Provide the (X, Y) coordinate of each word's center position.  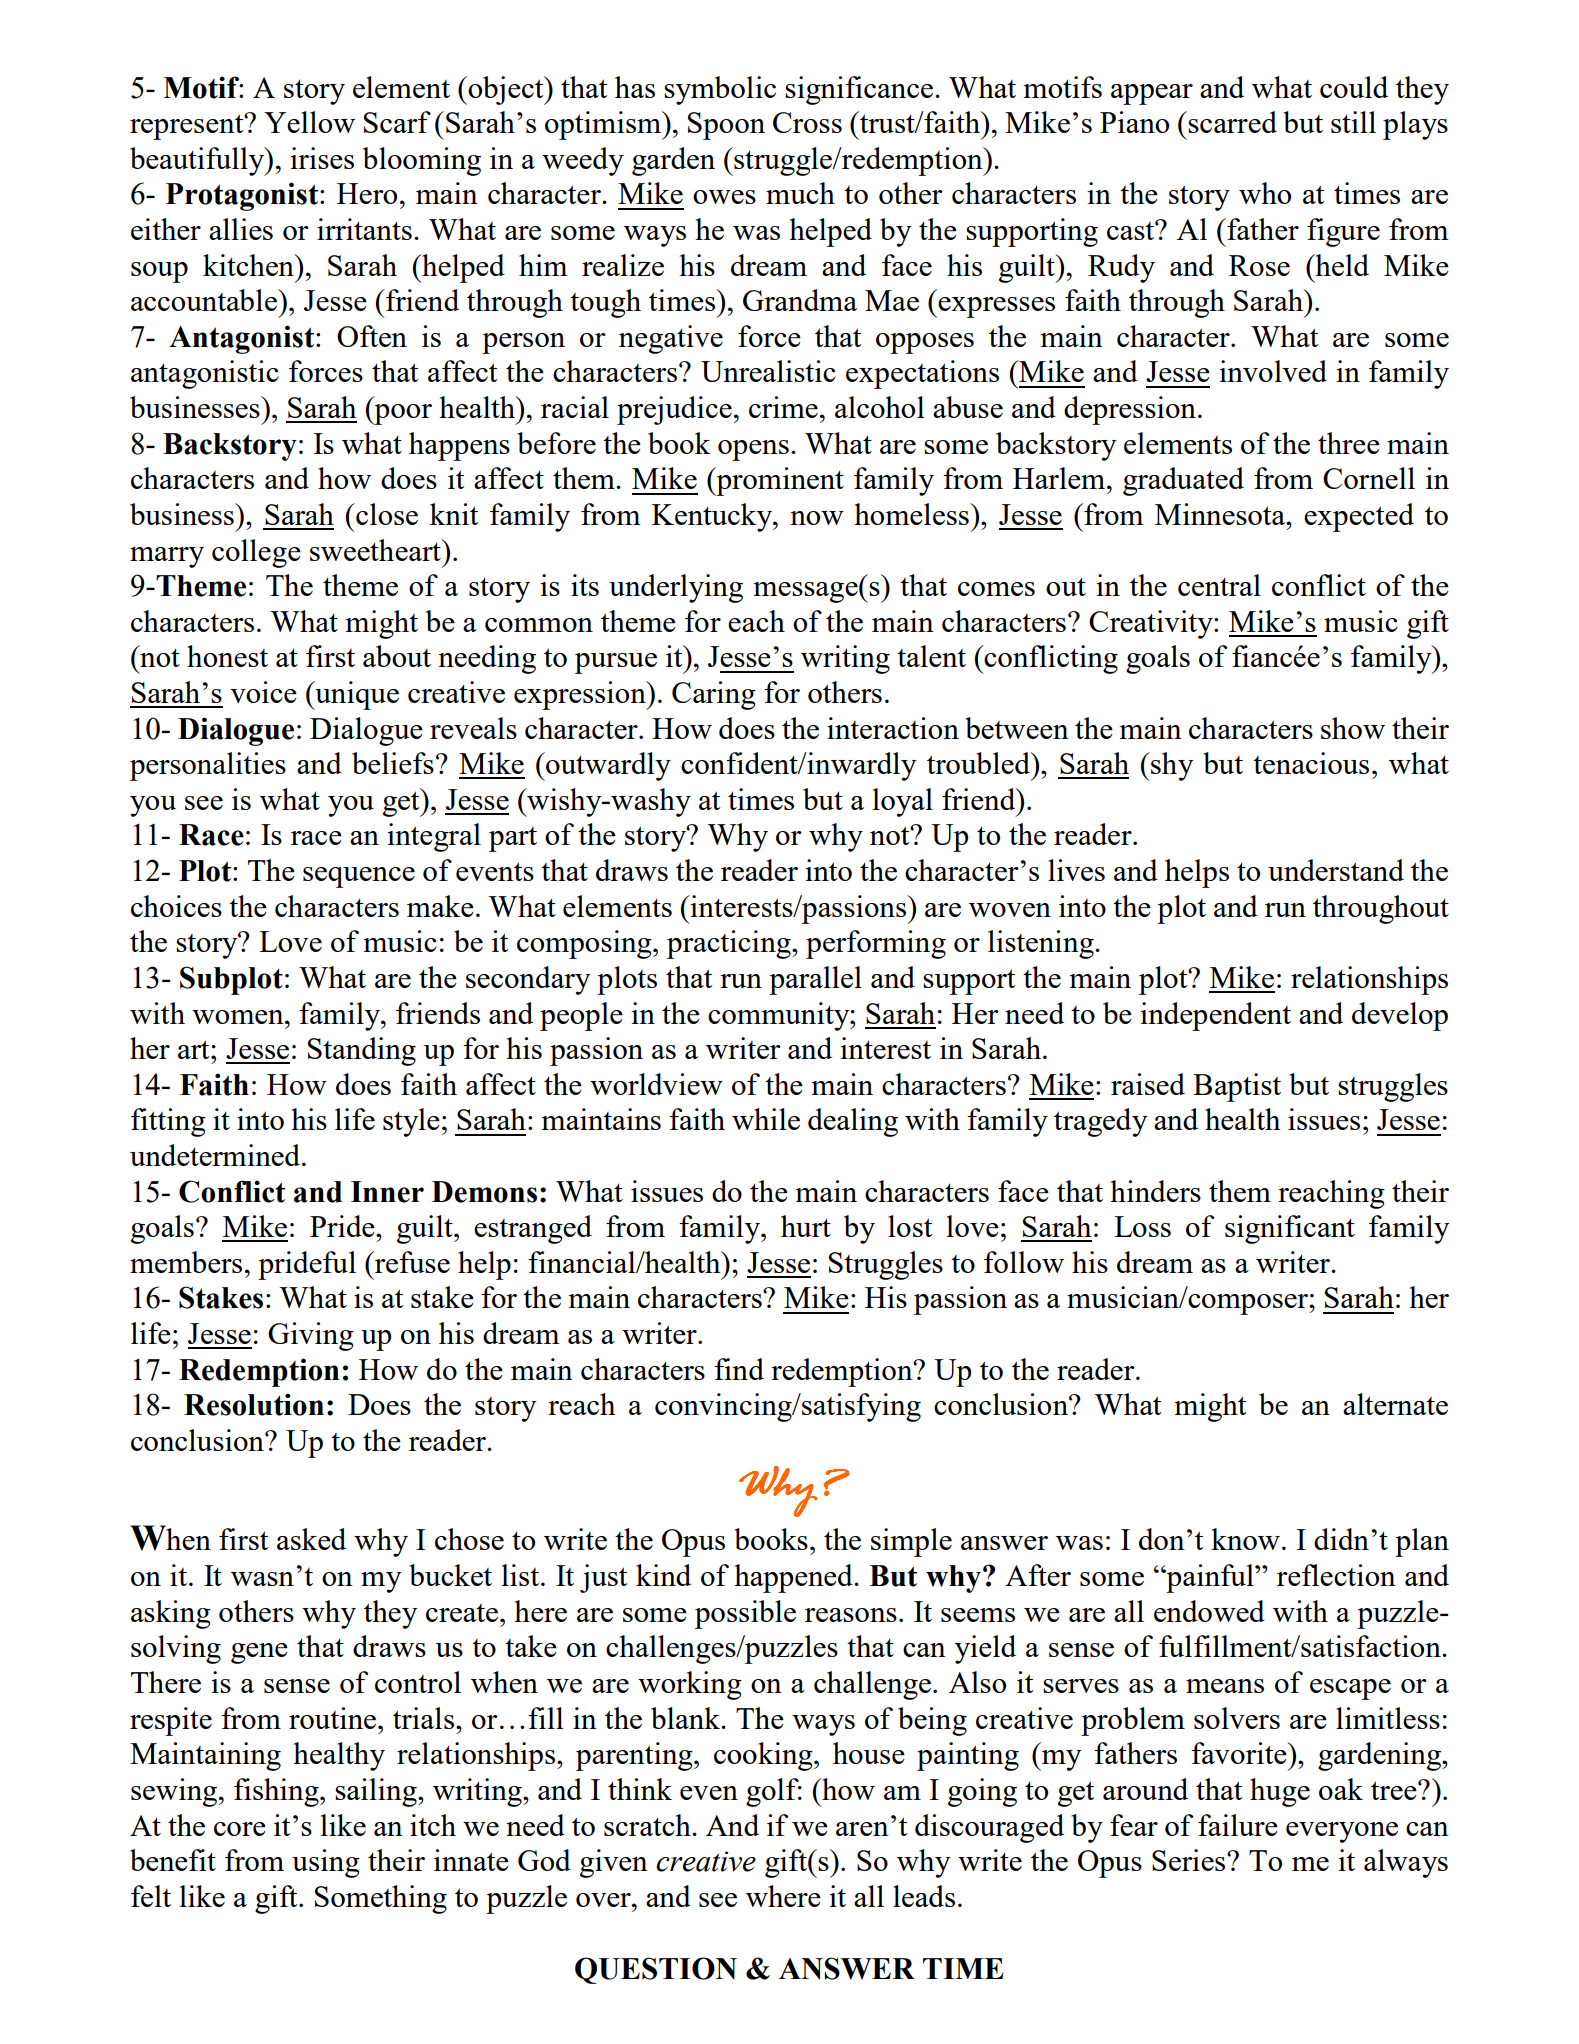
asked (311, 1539)
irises (322, 158)
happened (794, 1578)
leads (924, 1896)
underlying (676, 588)
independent (1215, 1016)
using (326, 1863)
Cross (807, 122)
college (256, 553)
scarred (1231, 122)
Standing (362, 1051)
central (1219, 585)
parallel (815, 980)
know (1245, 1539)
